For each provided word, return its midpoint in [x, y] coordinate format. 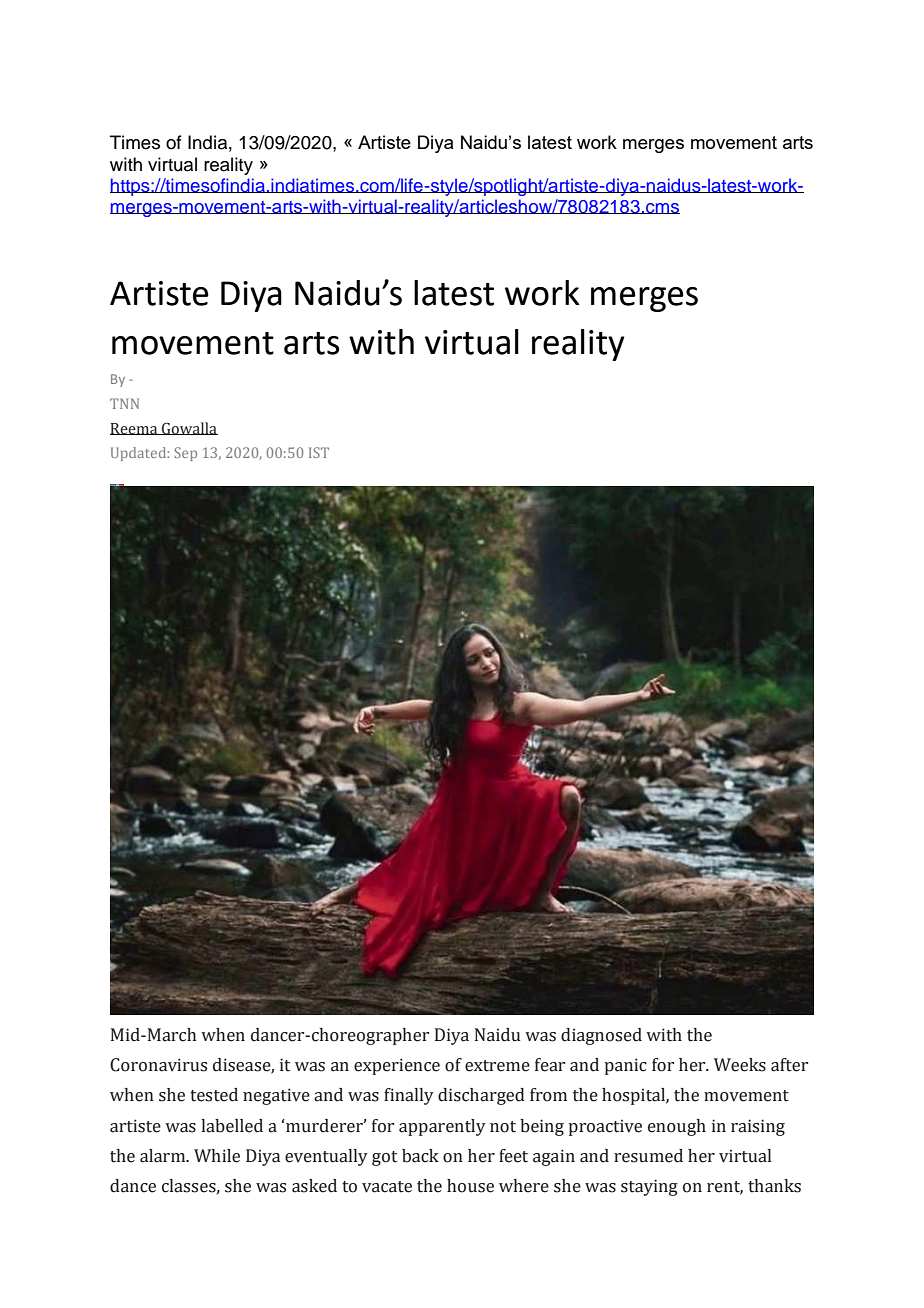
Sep [185, 454]
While [217, 1156]
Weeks [740, 1065]
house [470, 1186]
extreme [497, 1066]
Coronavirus [158, 1065]
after [789, 1065]
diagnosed [601, 1036]
